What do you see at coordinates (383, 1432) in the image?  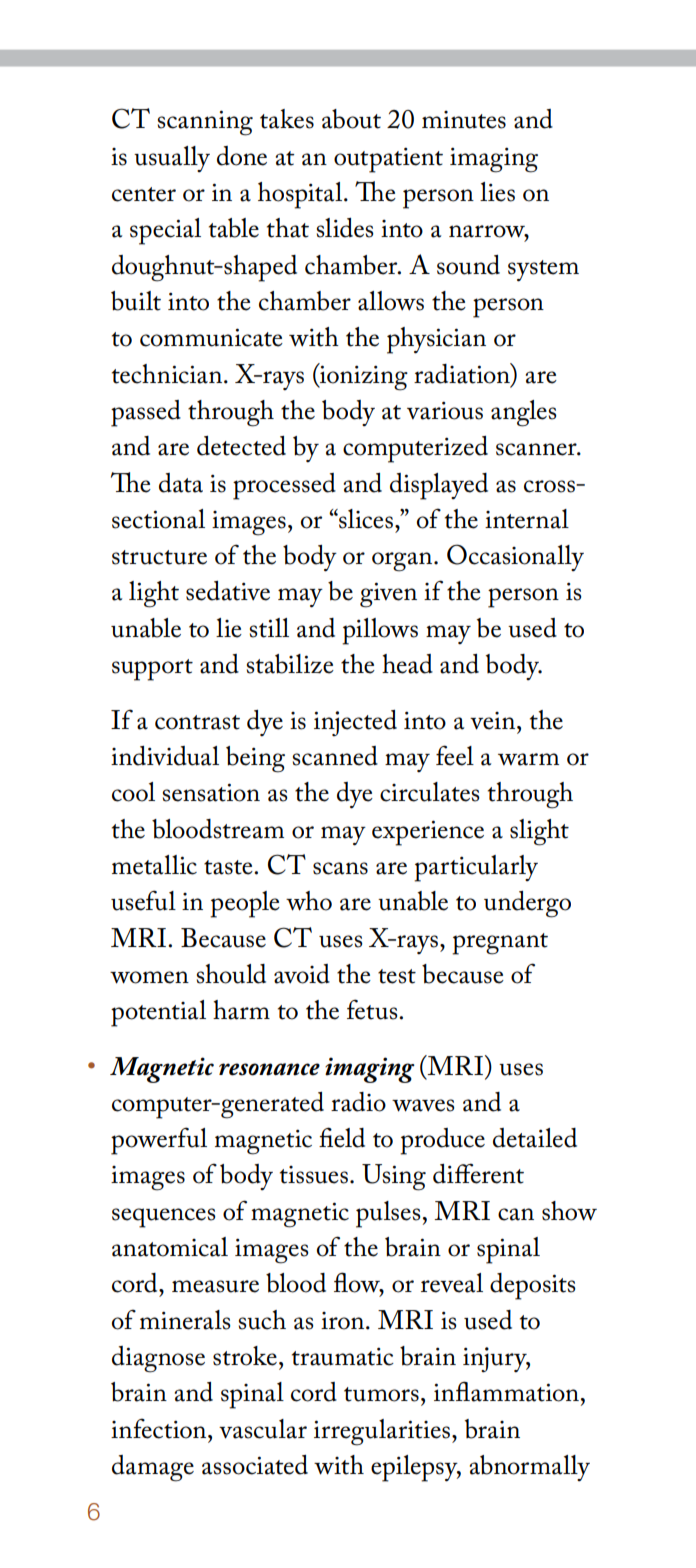 I see `irregularities` at bounding box center [383, 1432].
